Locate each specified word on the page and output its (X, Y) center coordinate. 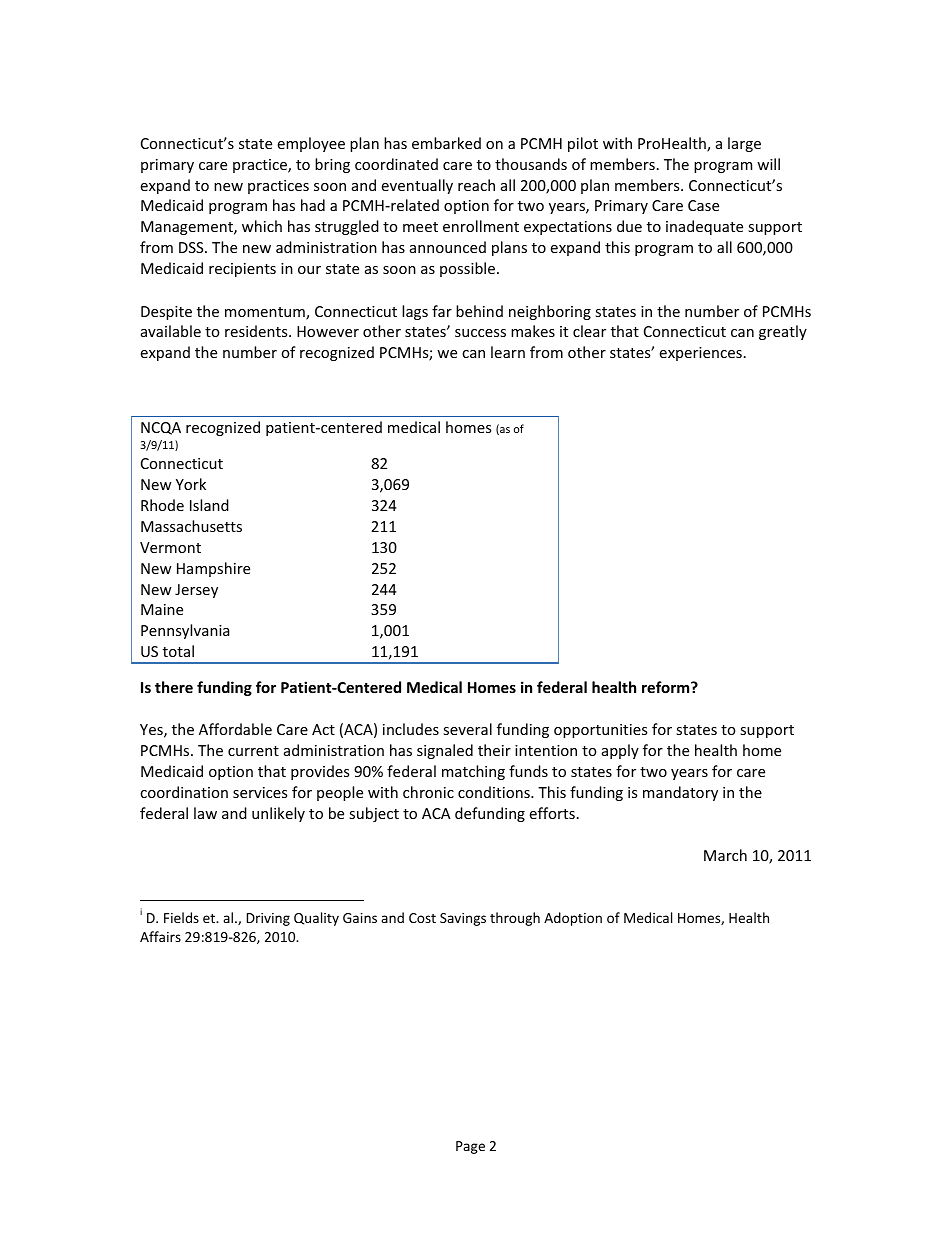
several (467, 729)
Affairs (160, 936)
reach (476, 185)
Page (470, 1147)
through (515, 919)
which (262, 226)
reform (667, 687)
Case (703, 205)
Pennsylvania (185, 631)
